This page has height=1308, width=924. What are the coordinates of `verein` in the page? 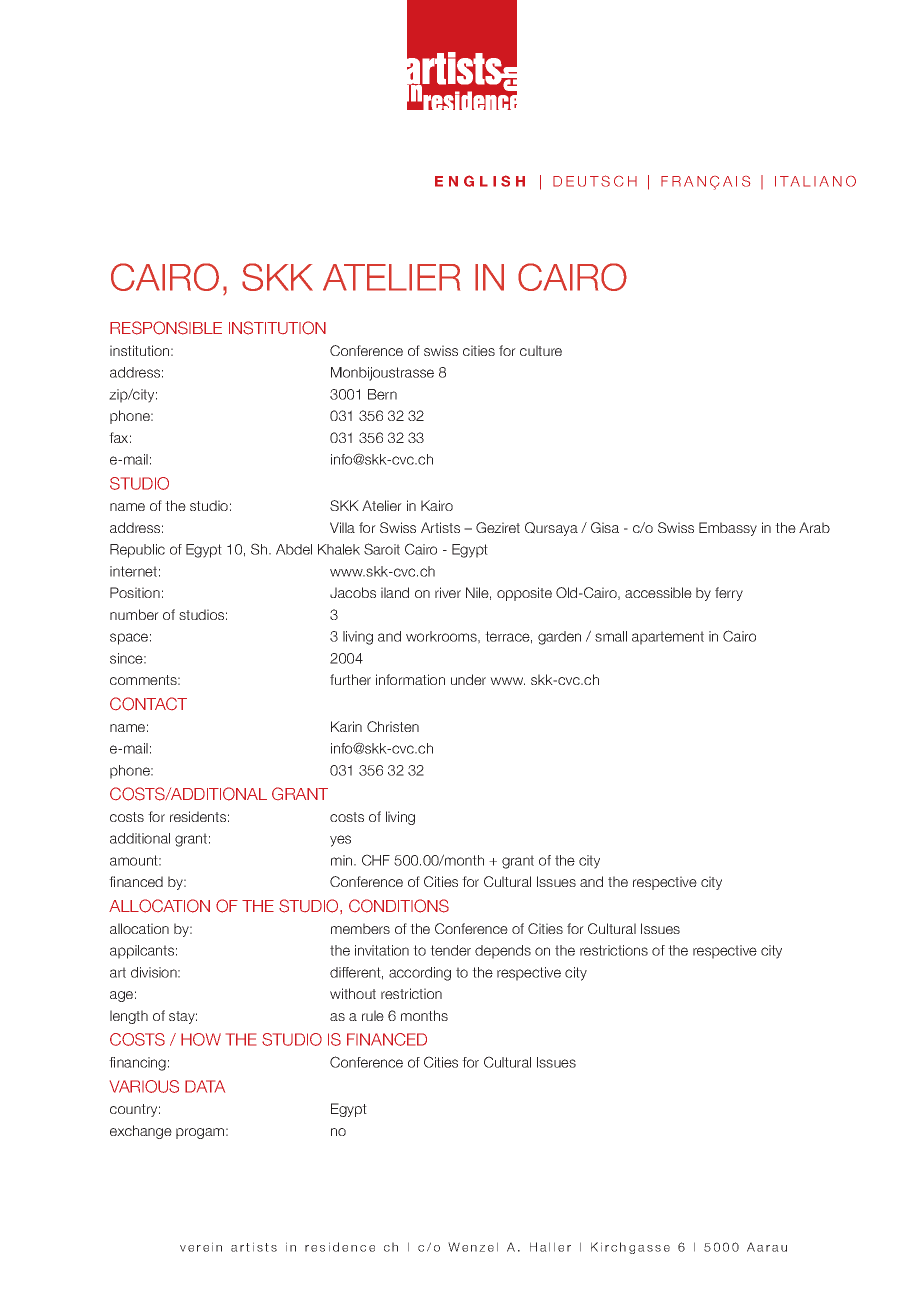 It's located at (201, 1247).
